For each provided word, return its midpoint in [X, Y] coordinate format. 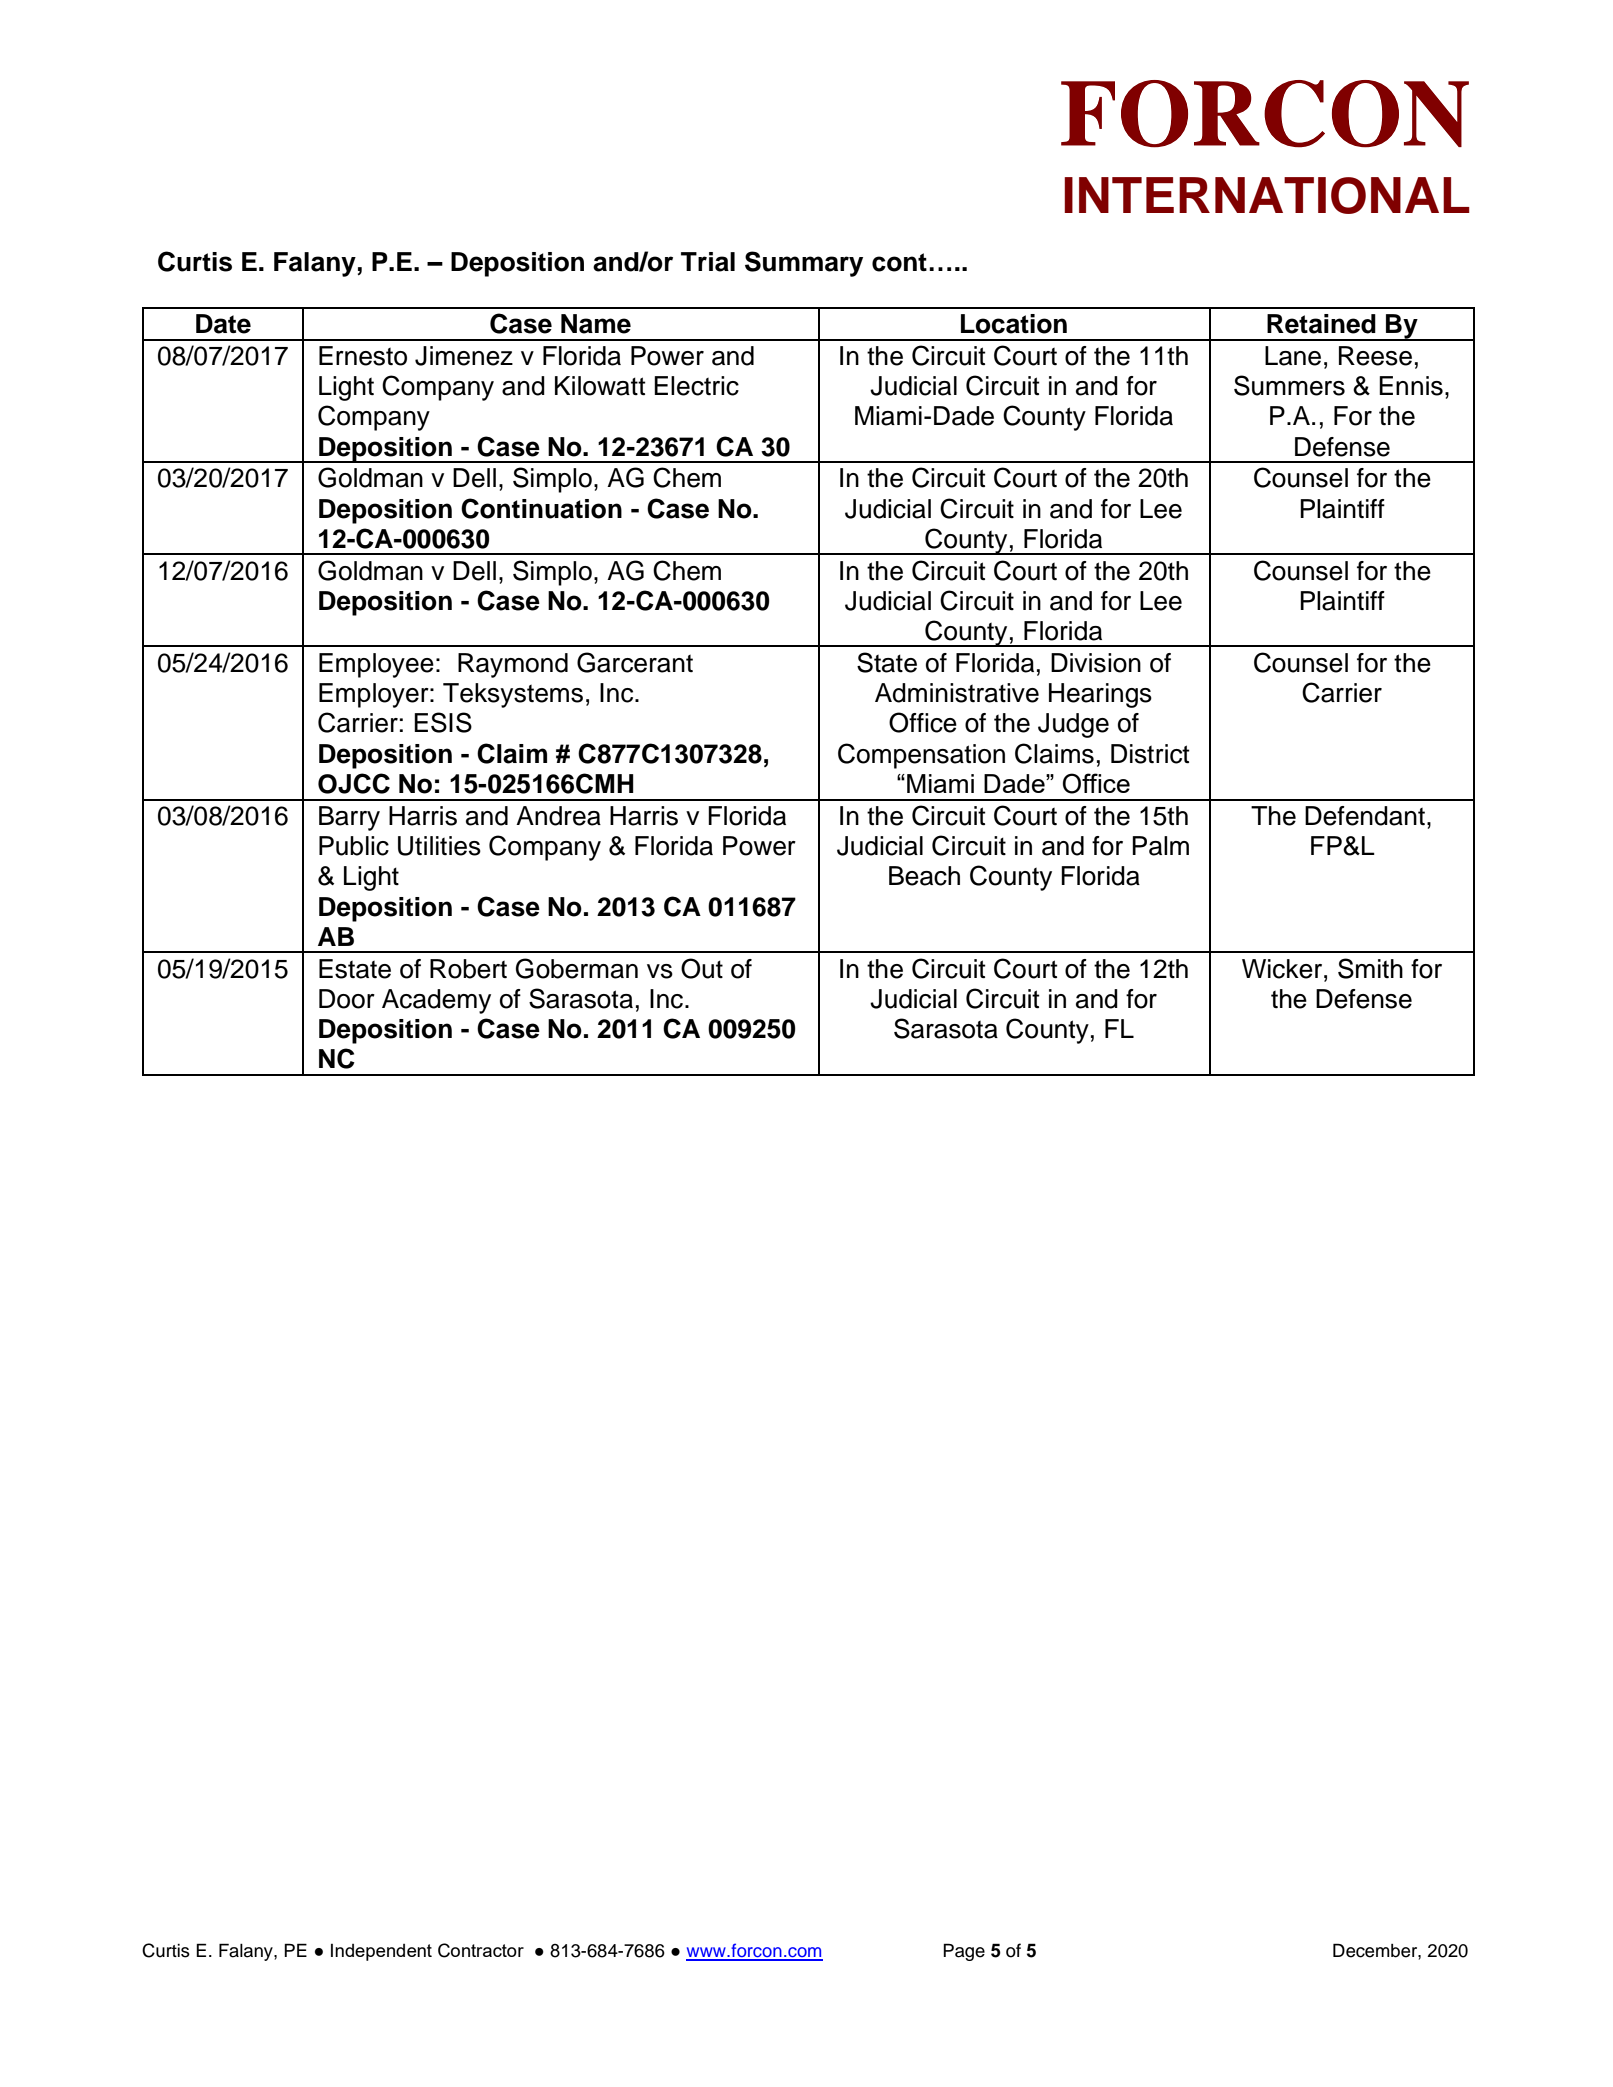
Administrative [957, 693]
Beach [924, 876]
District [1150, 754]
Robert [468, 969]
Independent [381, 1952]
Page [964, 1952]
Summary [804, 264]
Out [702, 968]
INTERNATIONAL [1267, 195]
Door [347, 999]
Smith [1370, 968]
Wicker [1283, 969]
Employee [376, 665]
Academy [436, 1001]
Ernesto [363, 356]
